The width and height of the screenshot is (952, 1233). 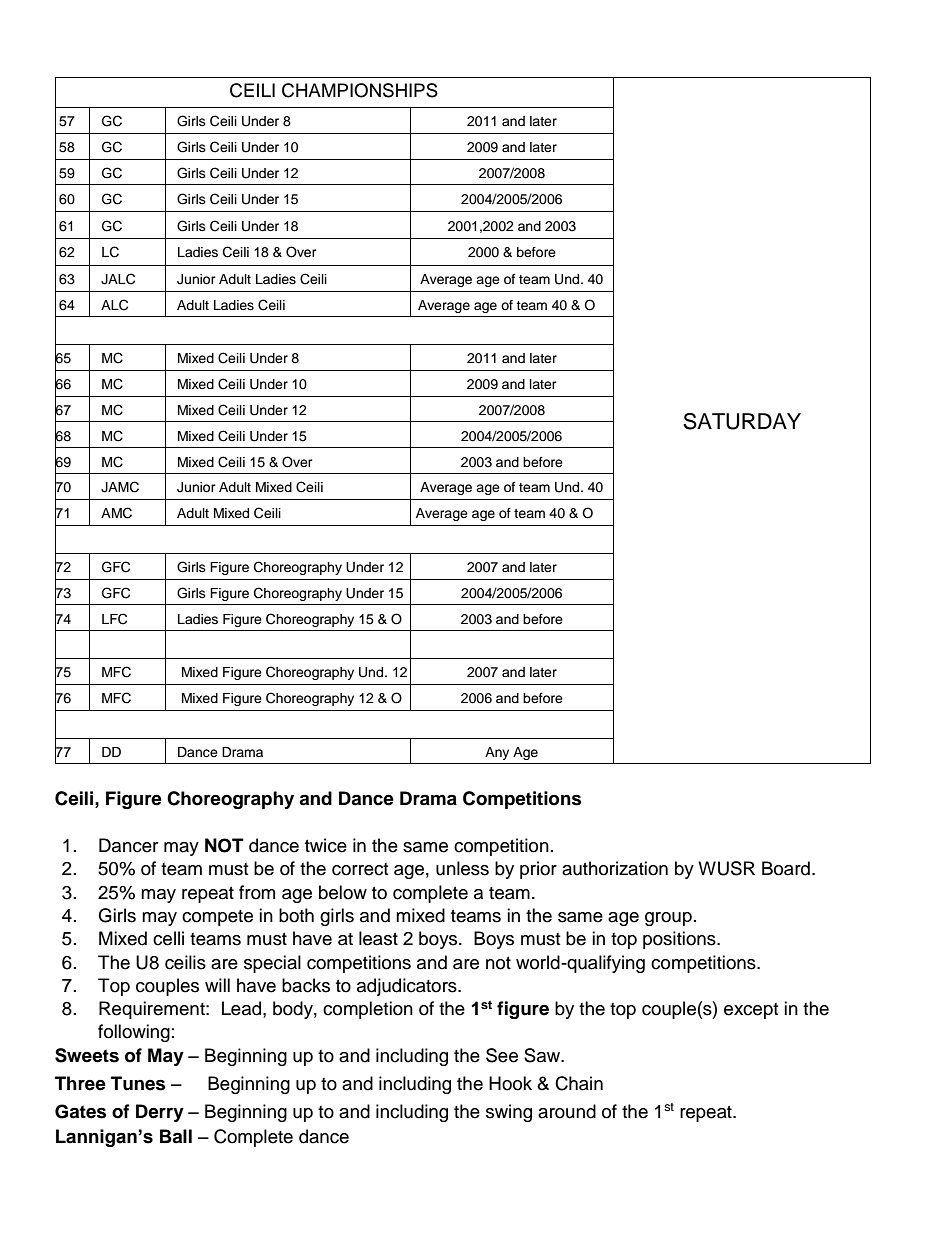 What do you see at coordinates (786, 868) in the screenshot?
I see `Board` at bounding box center [786, 868].
